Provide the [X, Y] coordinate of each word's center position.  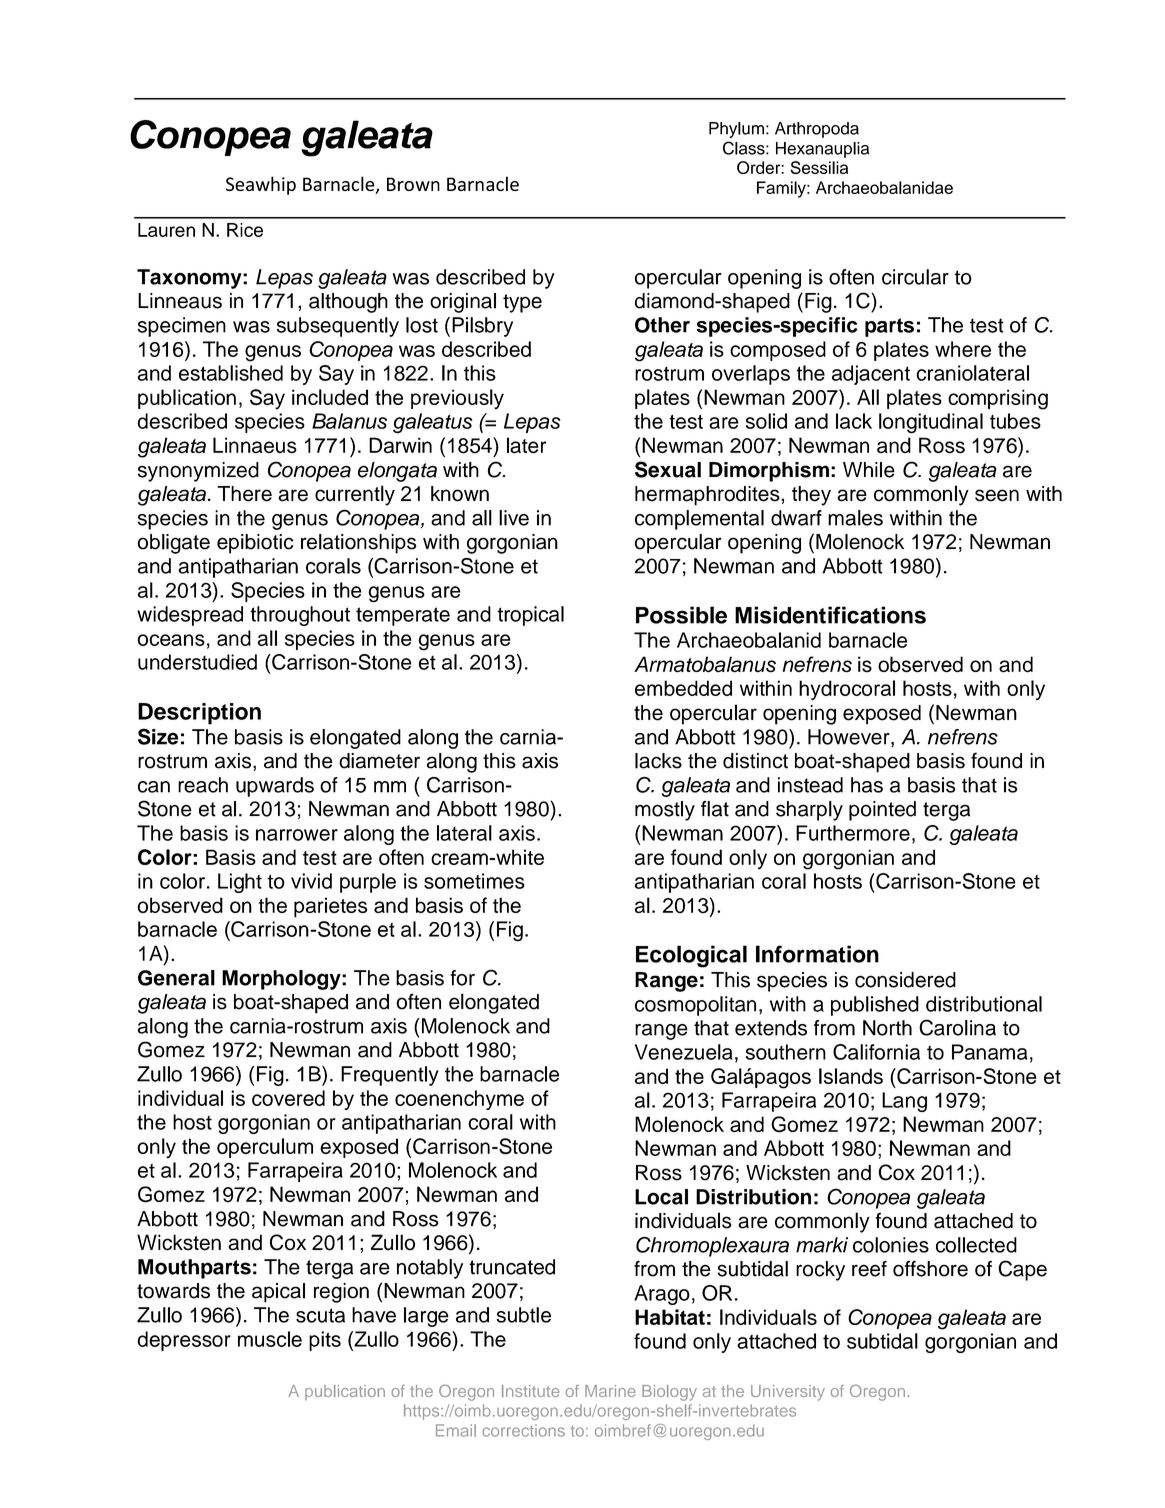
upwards [275, 787]
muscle [270, 1339]
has [867, 785]
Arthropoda [817, 130]
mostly [665, 811]
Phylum [736, 130]
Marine [610, 1391]
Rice [245, 230]
